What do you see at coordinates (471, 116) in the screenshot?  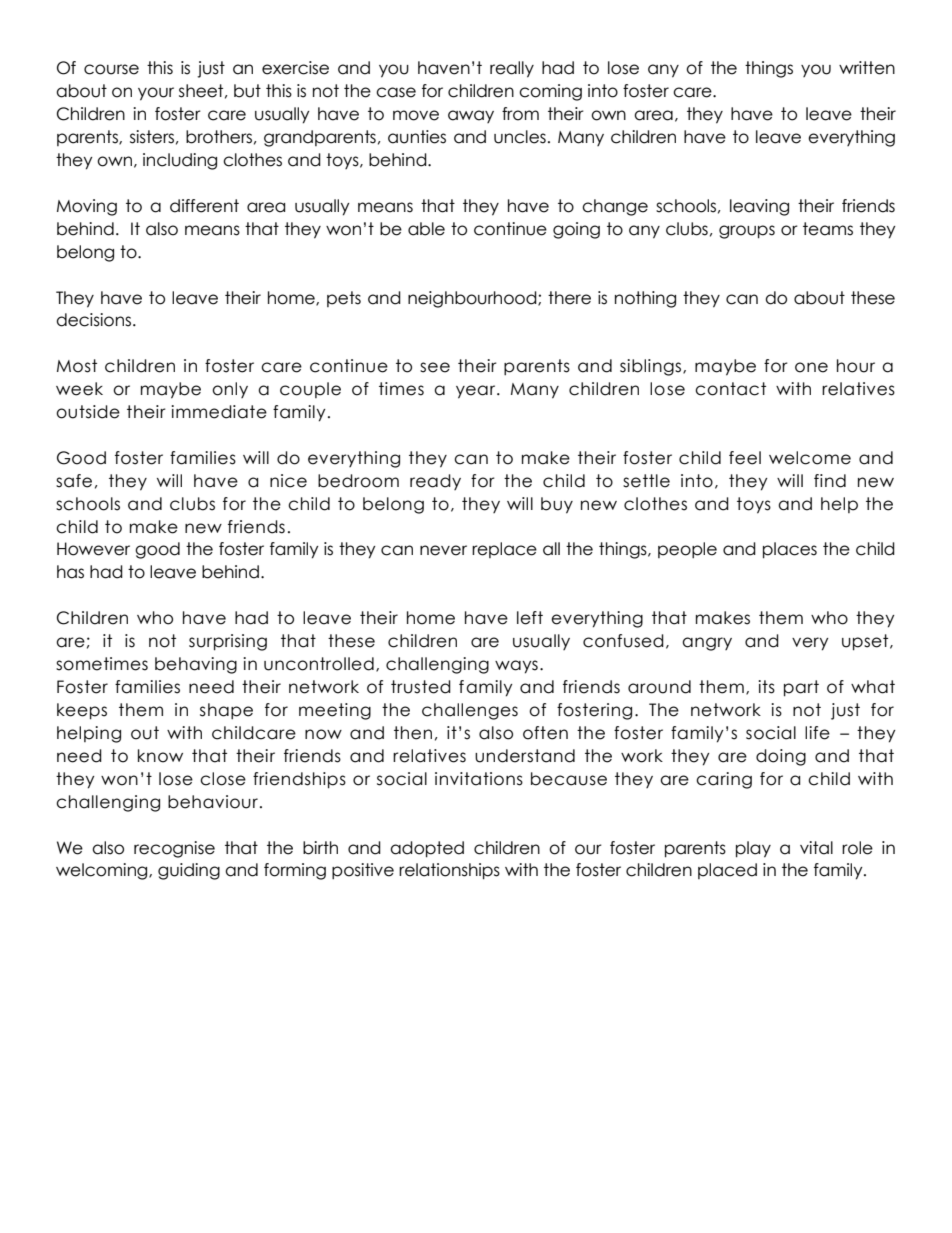 I see `away` at bounding box center [471, 116].
